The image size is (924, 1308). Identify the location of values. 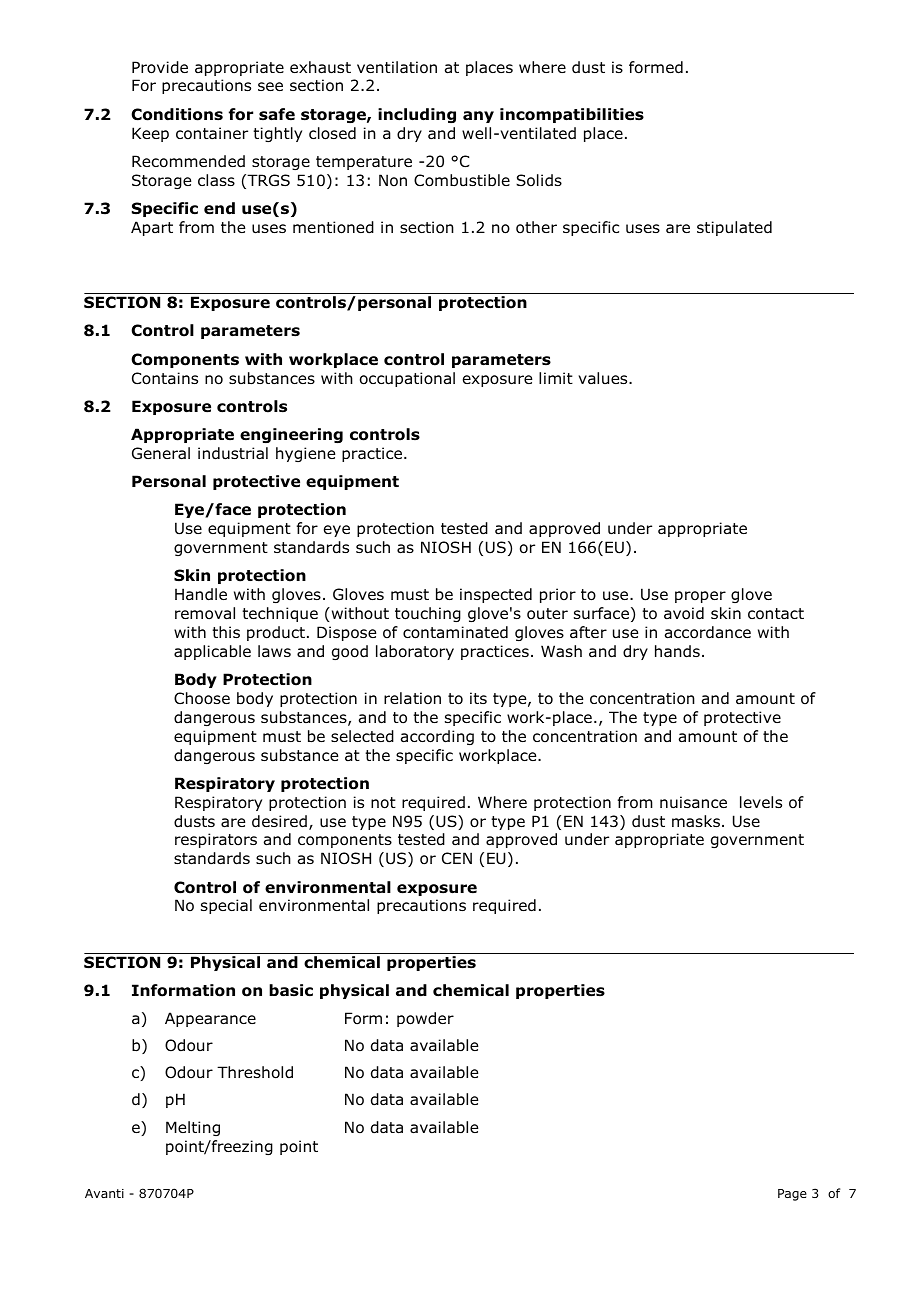
(604, 378).
